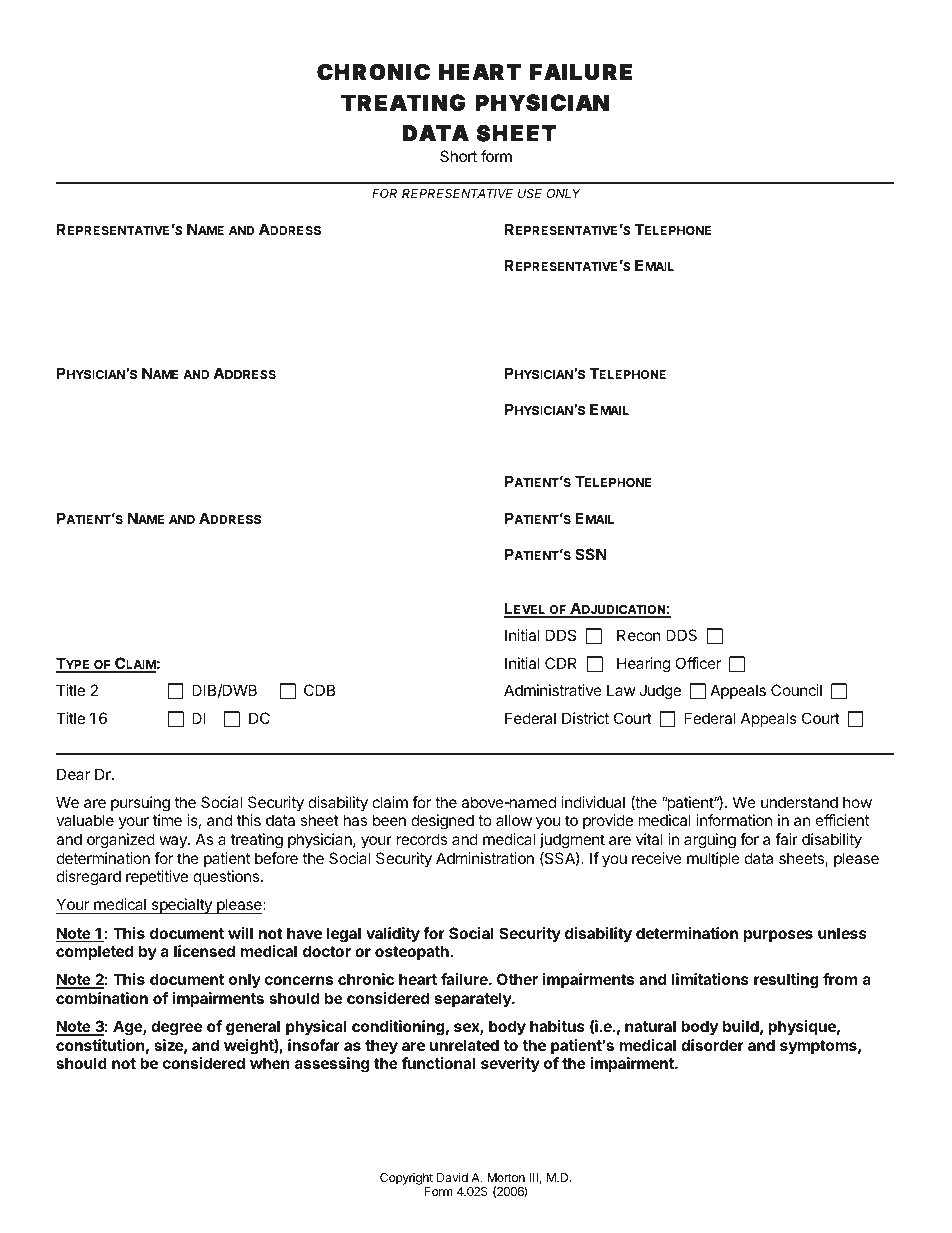  What do you see at coordinates (319, 690) in the page?
I see `CDB` at bounding box center [319, 690].
